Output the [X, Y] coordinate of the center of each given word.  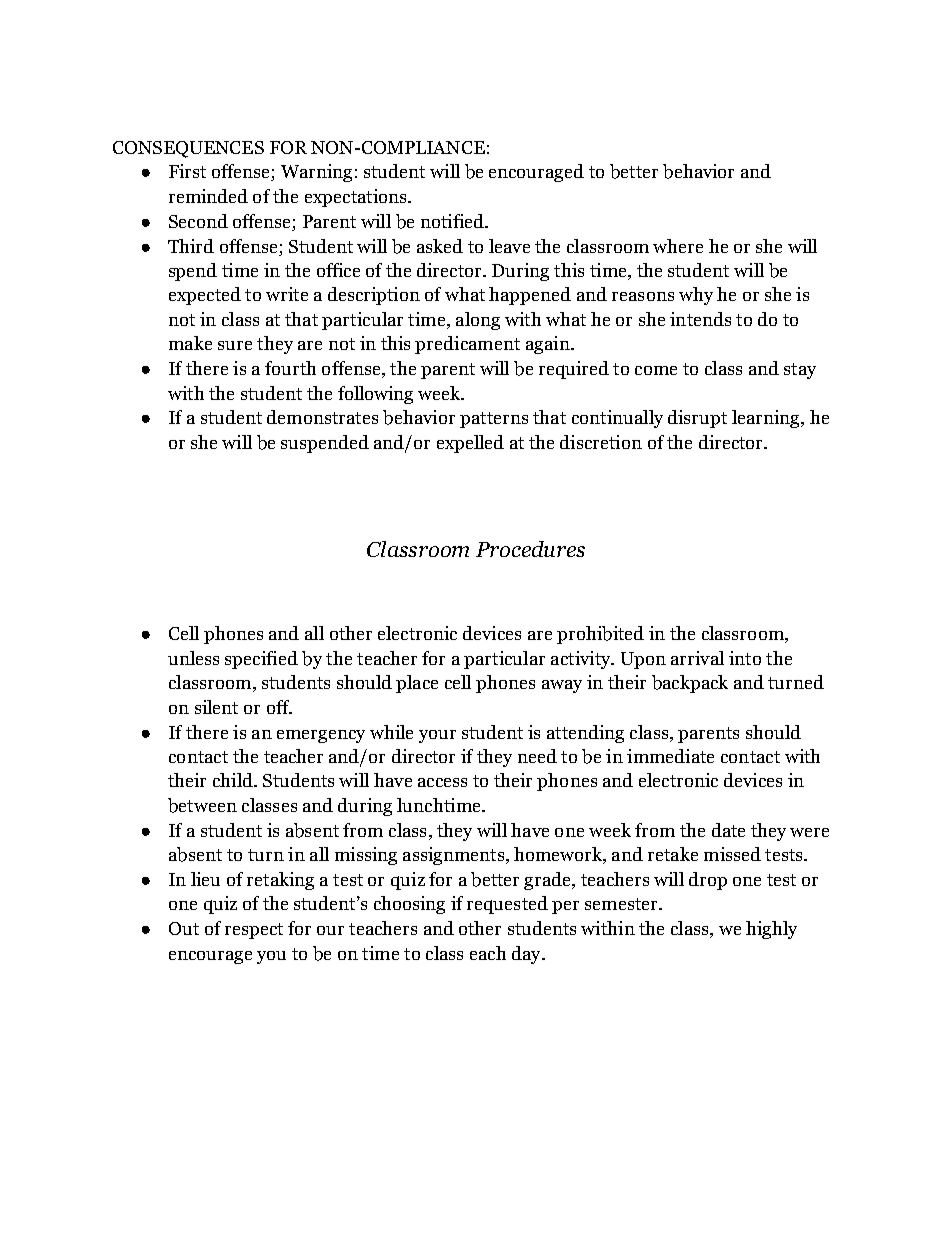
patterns [494, 420]
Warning [316, 173]
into [745, 658]
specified [261, 660]
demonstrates [322, 417]
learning [767, 419]
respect [254, 931]
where [678, 246]
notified [453, 221]
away [562, 686]
